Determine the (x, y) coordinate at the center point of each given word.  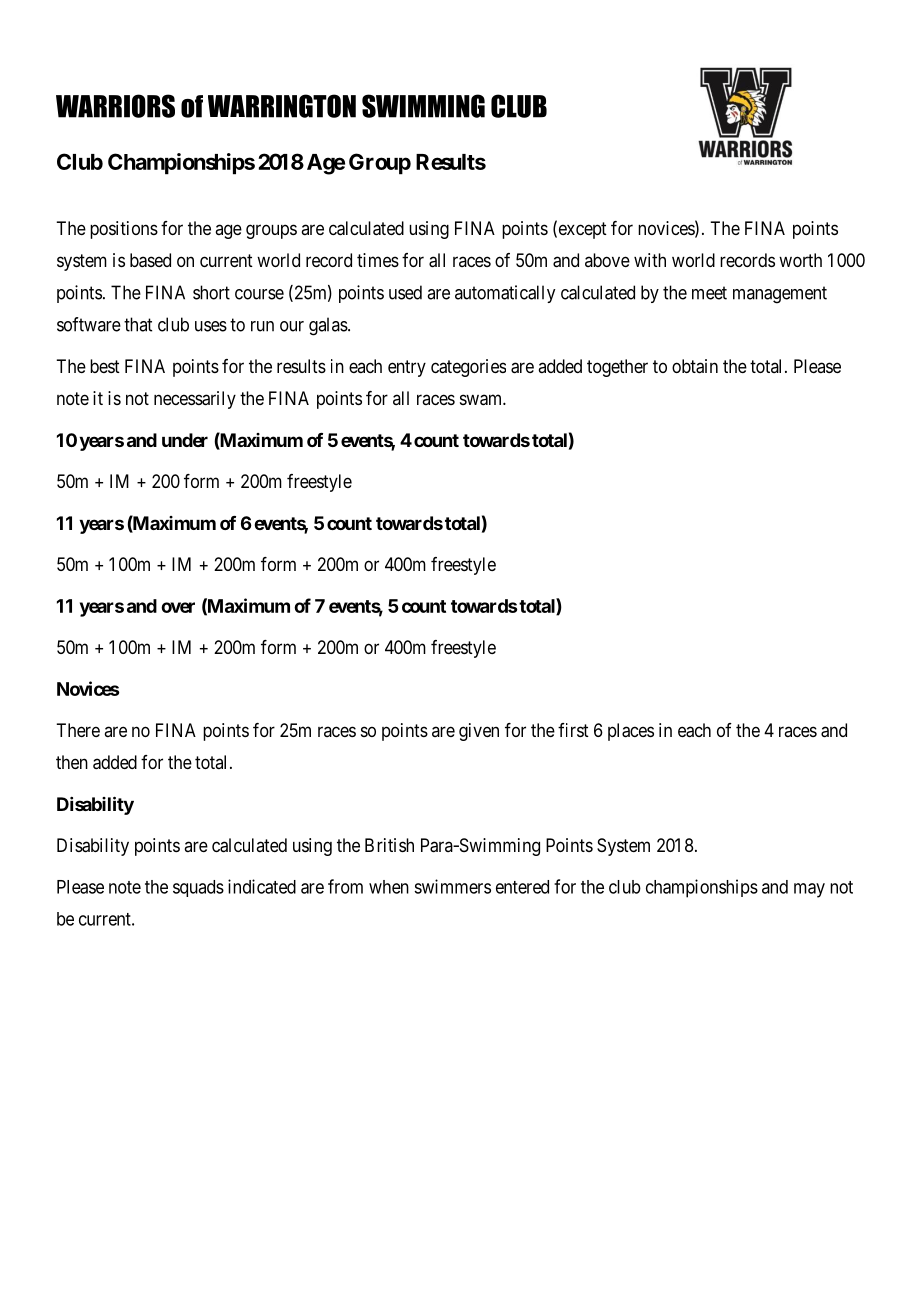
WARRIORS (115, 106)
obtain (695, 366)
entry (407, 368)
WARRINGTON (282, 106)
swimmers (452, 886)
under (185, 440)
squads (198, 888)
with (650, 260)
